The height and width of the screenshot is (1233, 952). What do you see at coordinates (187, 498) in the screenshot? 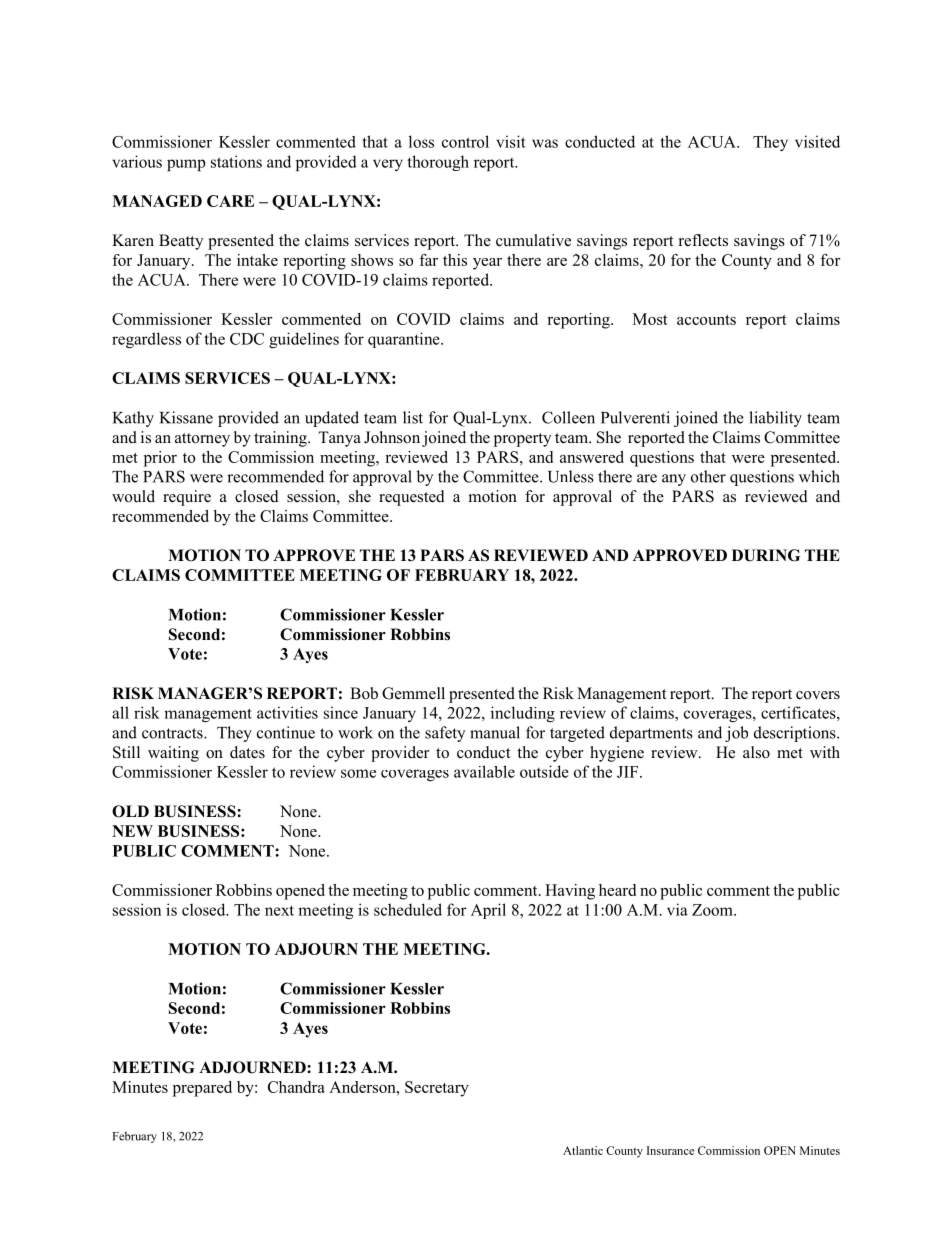
I see `require` at bounding box center [187, 498].
